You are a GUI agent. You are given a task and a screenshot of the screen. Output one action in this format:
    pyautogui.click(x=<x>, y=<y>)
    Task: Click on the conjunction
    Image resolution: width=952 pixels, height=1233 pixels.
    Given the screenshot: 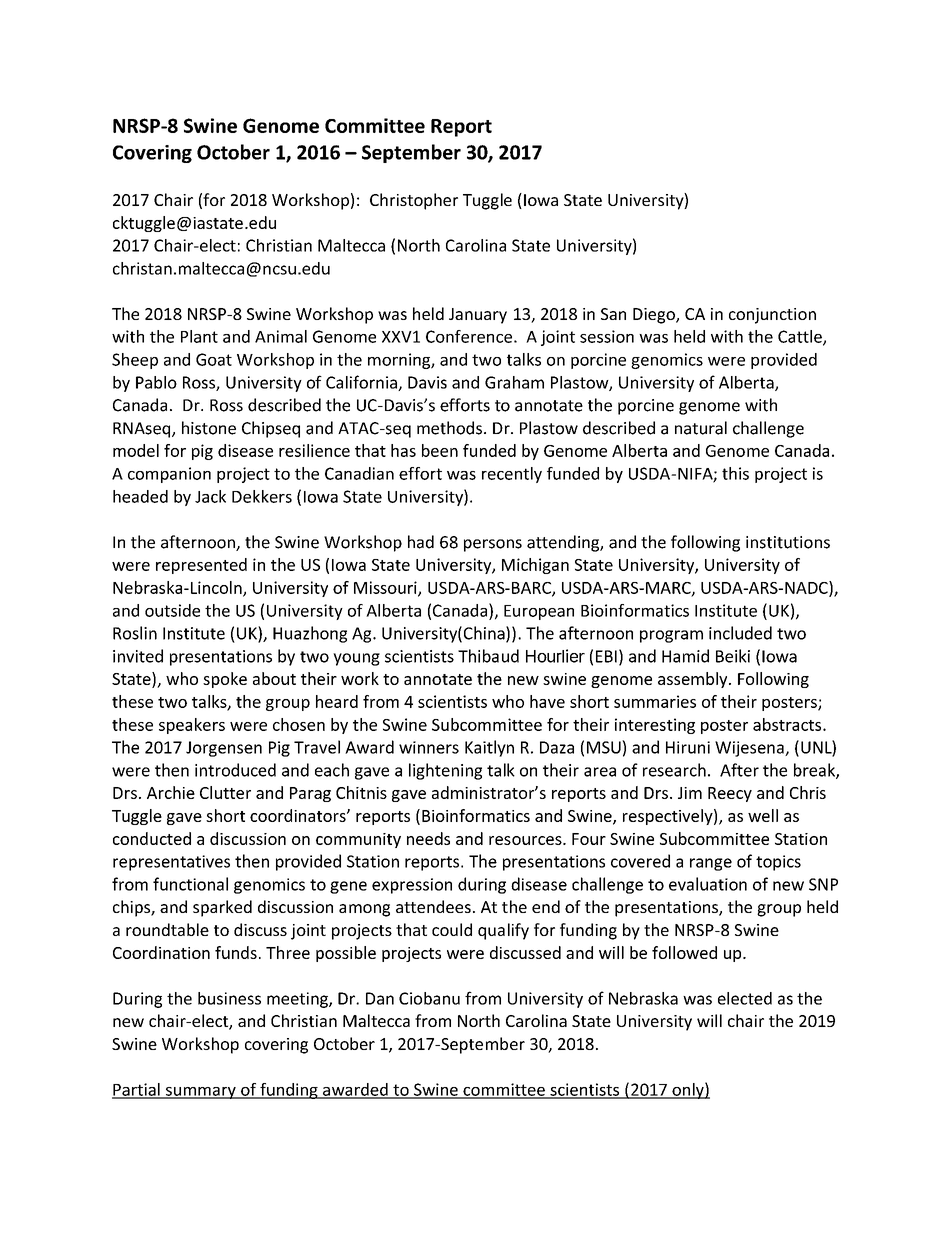 What is the action you would take?
    pyautogui.click(x=772, y=316)
